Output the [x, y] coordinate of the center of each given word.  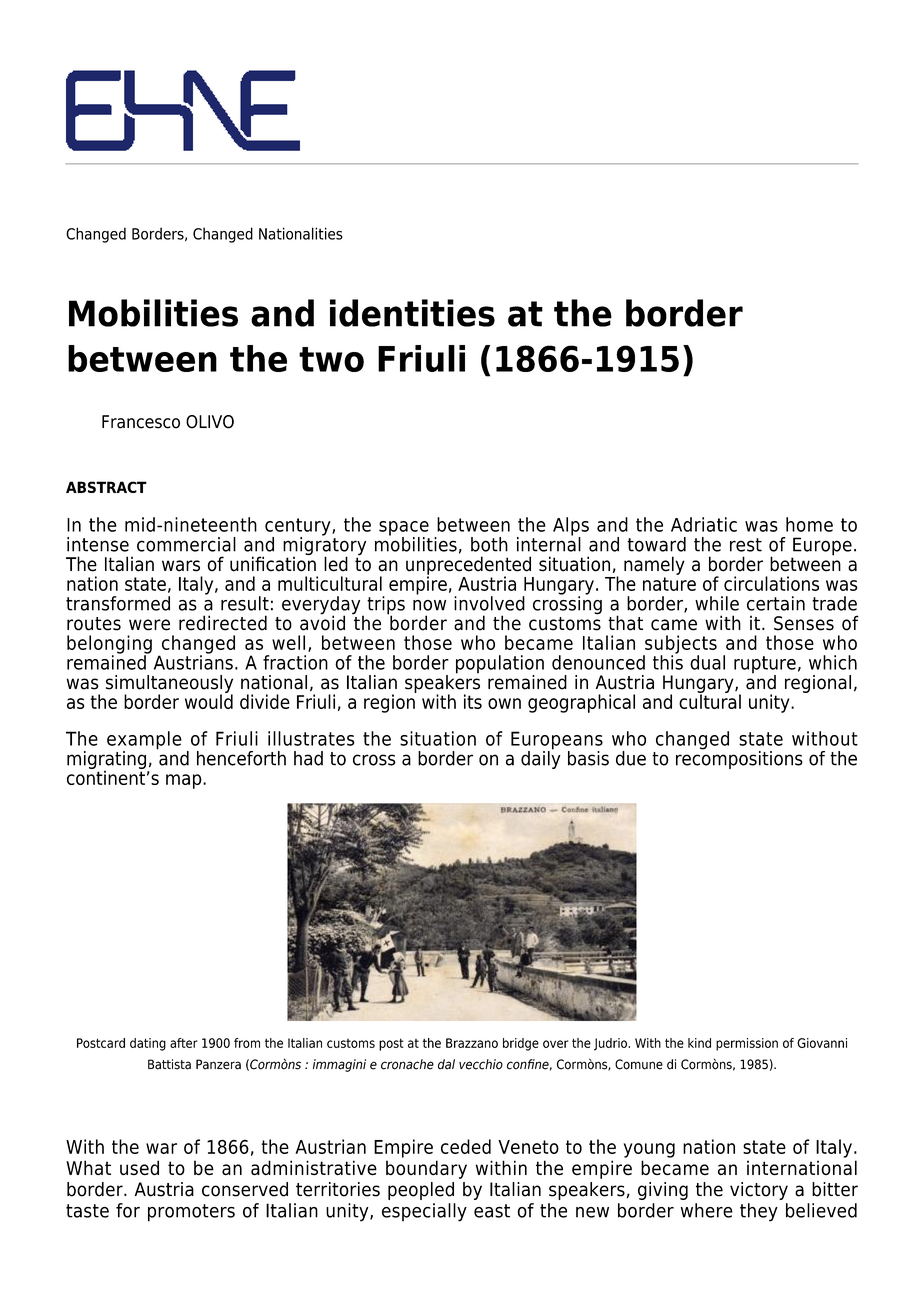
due [631, 758]
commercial [186, 544]
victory [759, 1191]
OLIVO [210, 422]
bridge [521, 1044]
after [184, 1043]
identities [412, 313]
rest [746, 545]
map [185, 781]
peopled [421, 1191]
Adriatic [704, 524]
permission [747, 1044]
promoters [191, 1213]
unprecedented [468, 566]
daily [540, 758]
